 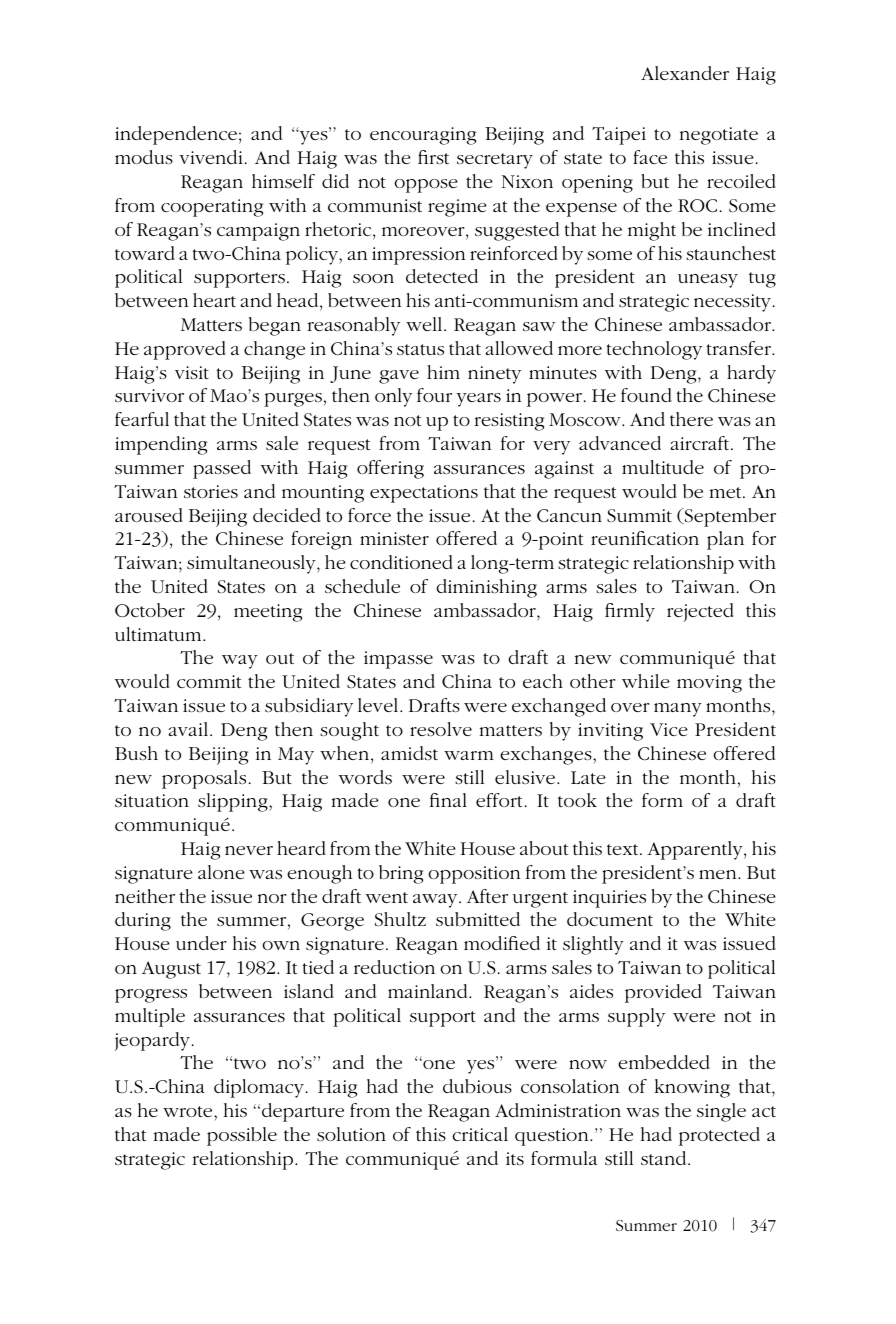 What do you see at coordinates (222, 469) in the image?
I see `passed` at bounding box center [222, 469].
